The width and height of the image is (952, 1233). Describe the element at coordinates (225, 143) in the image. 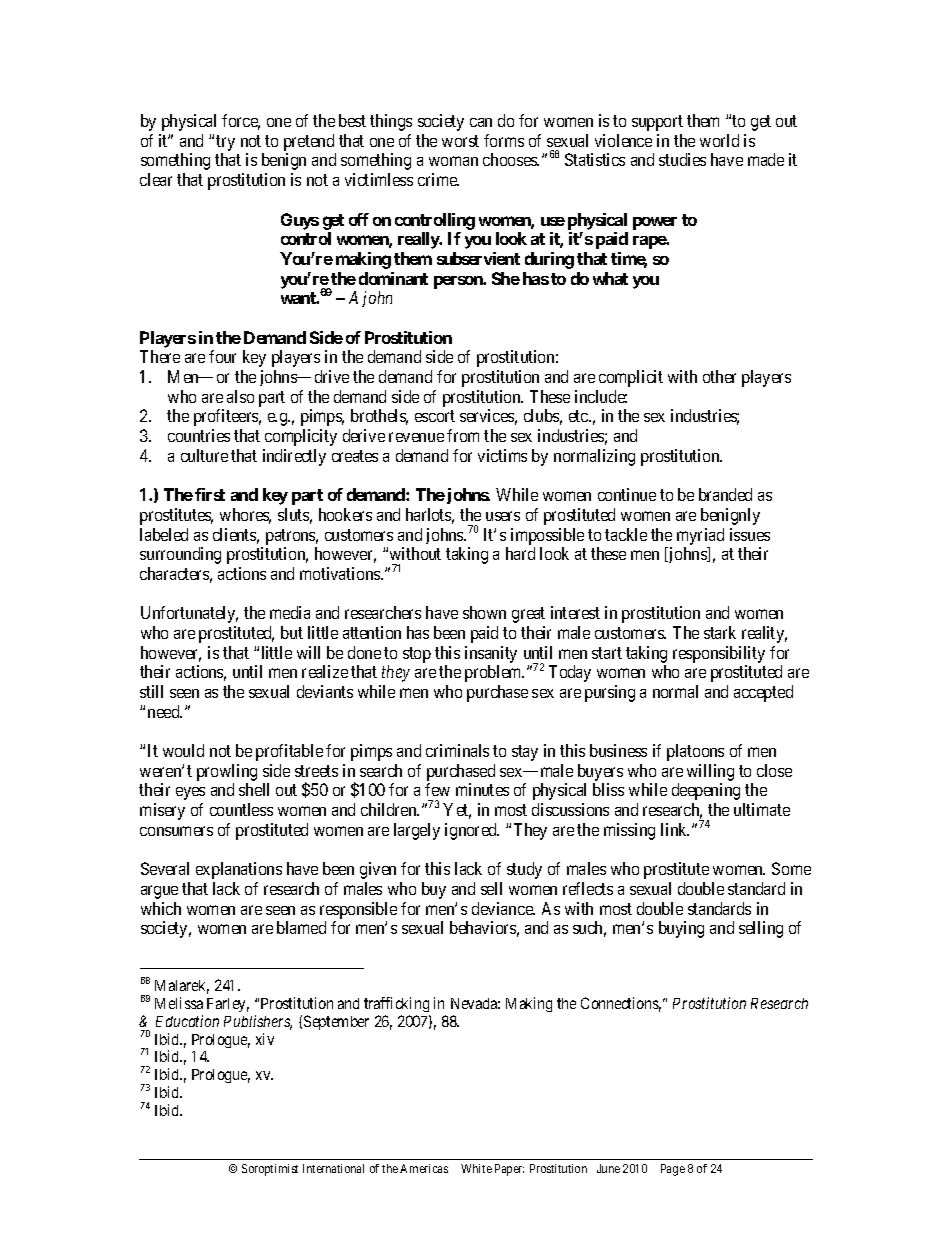

I see `try` at that location.
